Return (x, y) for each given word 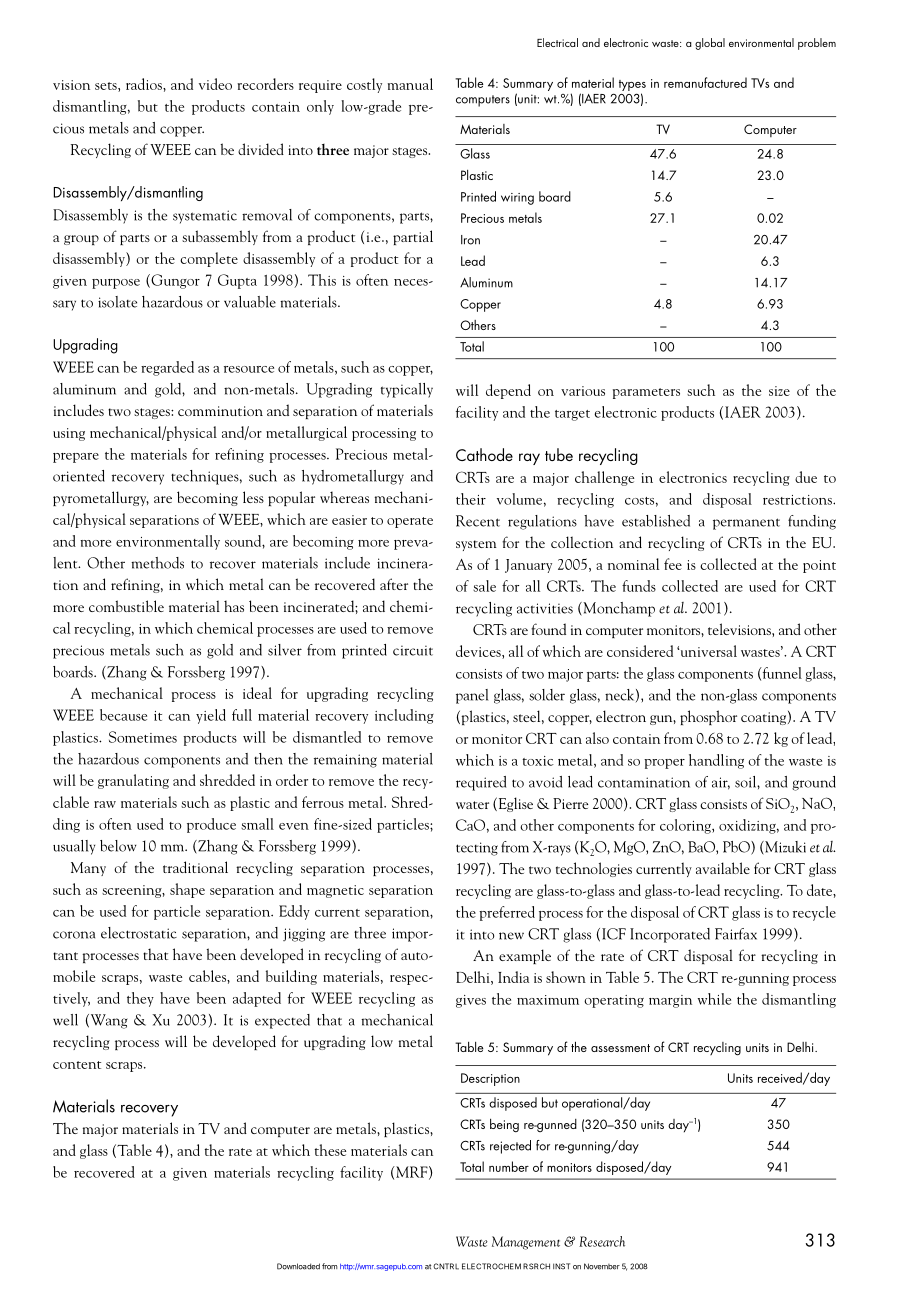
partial (413, 237)
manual (410, 84)
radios (145, 84)
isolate (117, 302)
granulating (133, 781)
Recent (478, 521)
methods (157, 563)
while (714, 999)
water (472, 805)
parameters (646, 393)
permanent (746, 524)
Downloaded (298, 1266)
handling (716, 761)
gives (471, 1001)
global (710, 44)
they (140, 999)
